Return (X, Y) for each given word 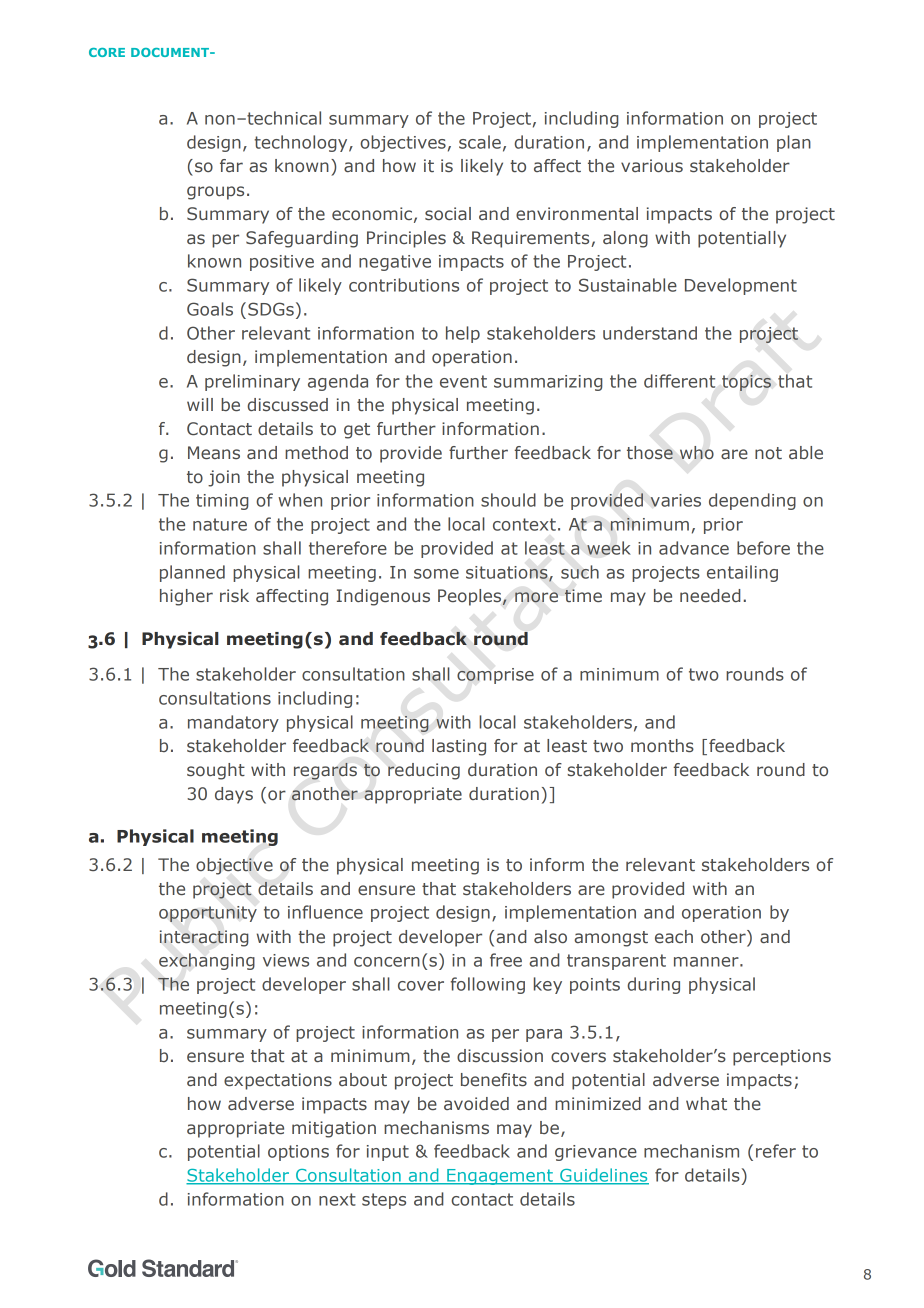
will (200, 404)
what (706, 1103)
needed (710, 595)
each (674, 936)
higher (186, 597)
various (652, 165)
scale (480, 142)
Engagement (500, 1177)
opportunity (208, 914)
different (679, 381)
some (436, 574)
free (506, 960)
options (298, 1153)
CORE (107, 52)
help (463, 334)
